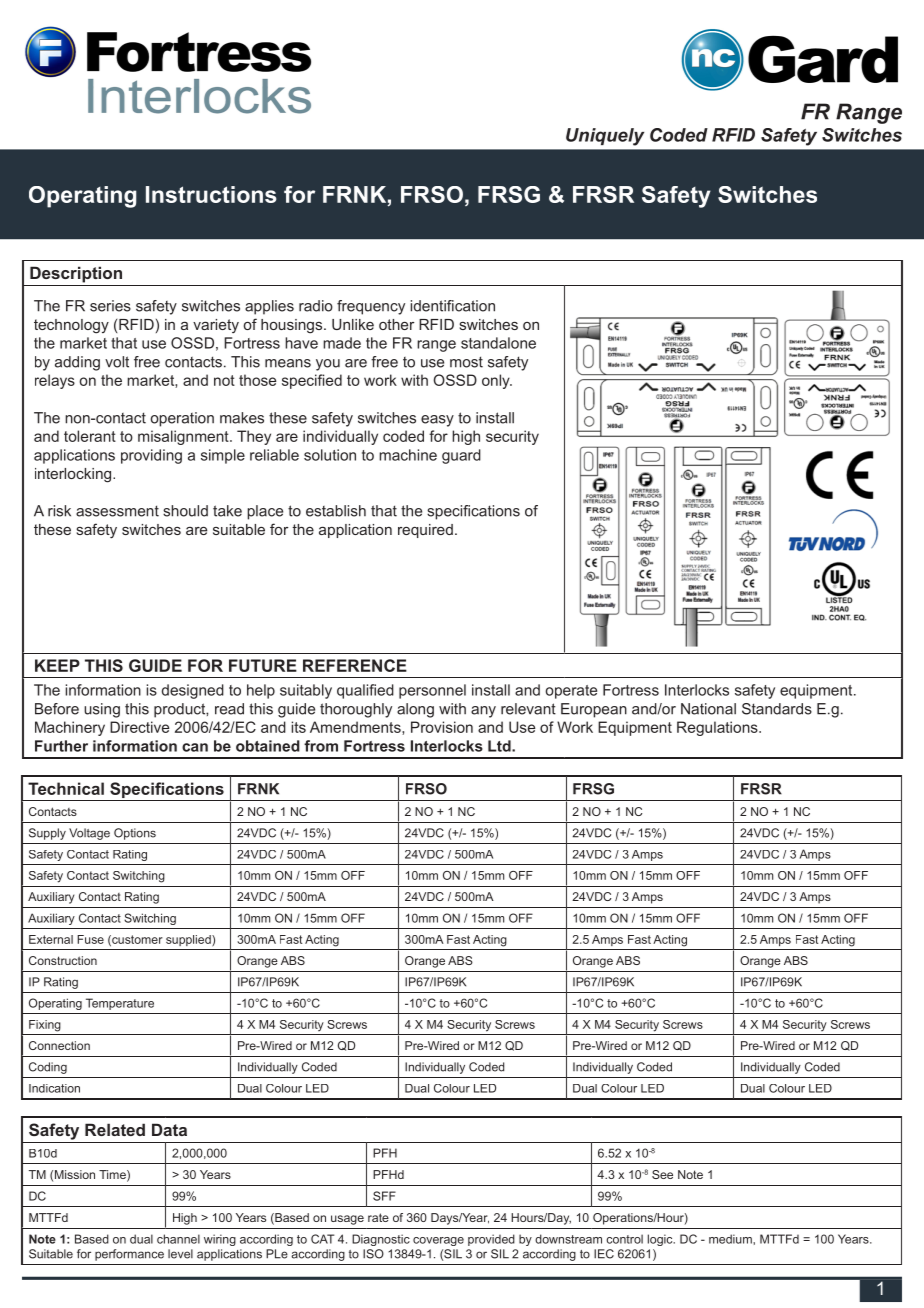 Image resolution: width=924 pixels, height=1308 pixels. Describe the element at coordinates (497, 381) in the screenshot. I see `only` at that location.
